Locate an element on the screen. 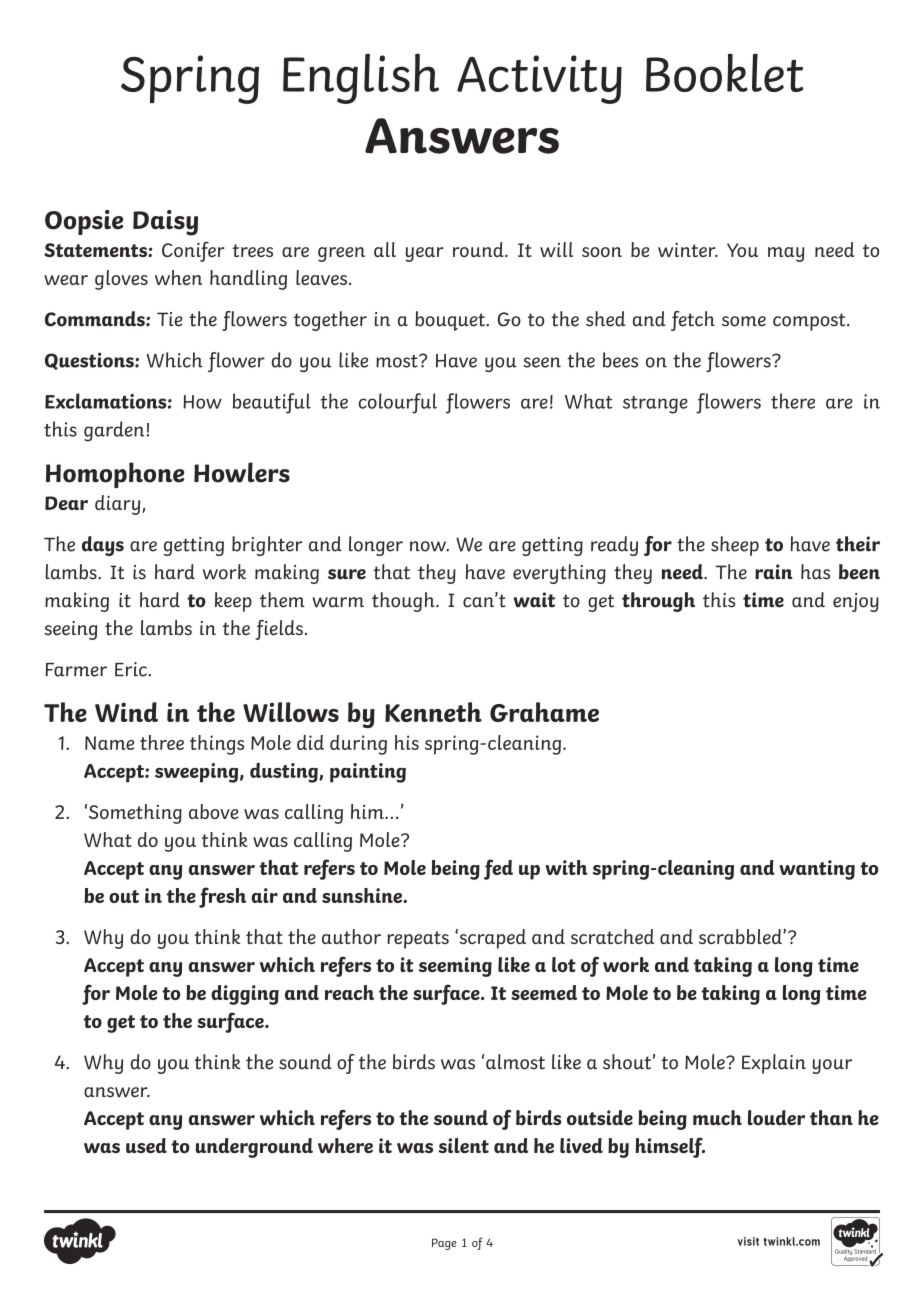 The width and height of the screenshot is (924, 1308). Activity is located at coordinates (539, 79).
